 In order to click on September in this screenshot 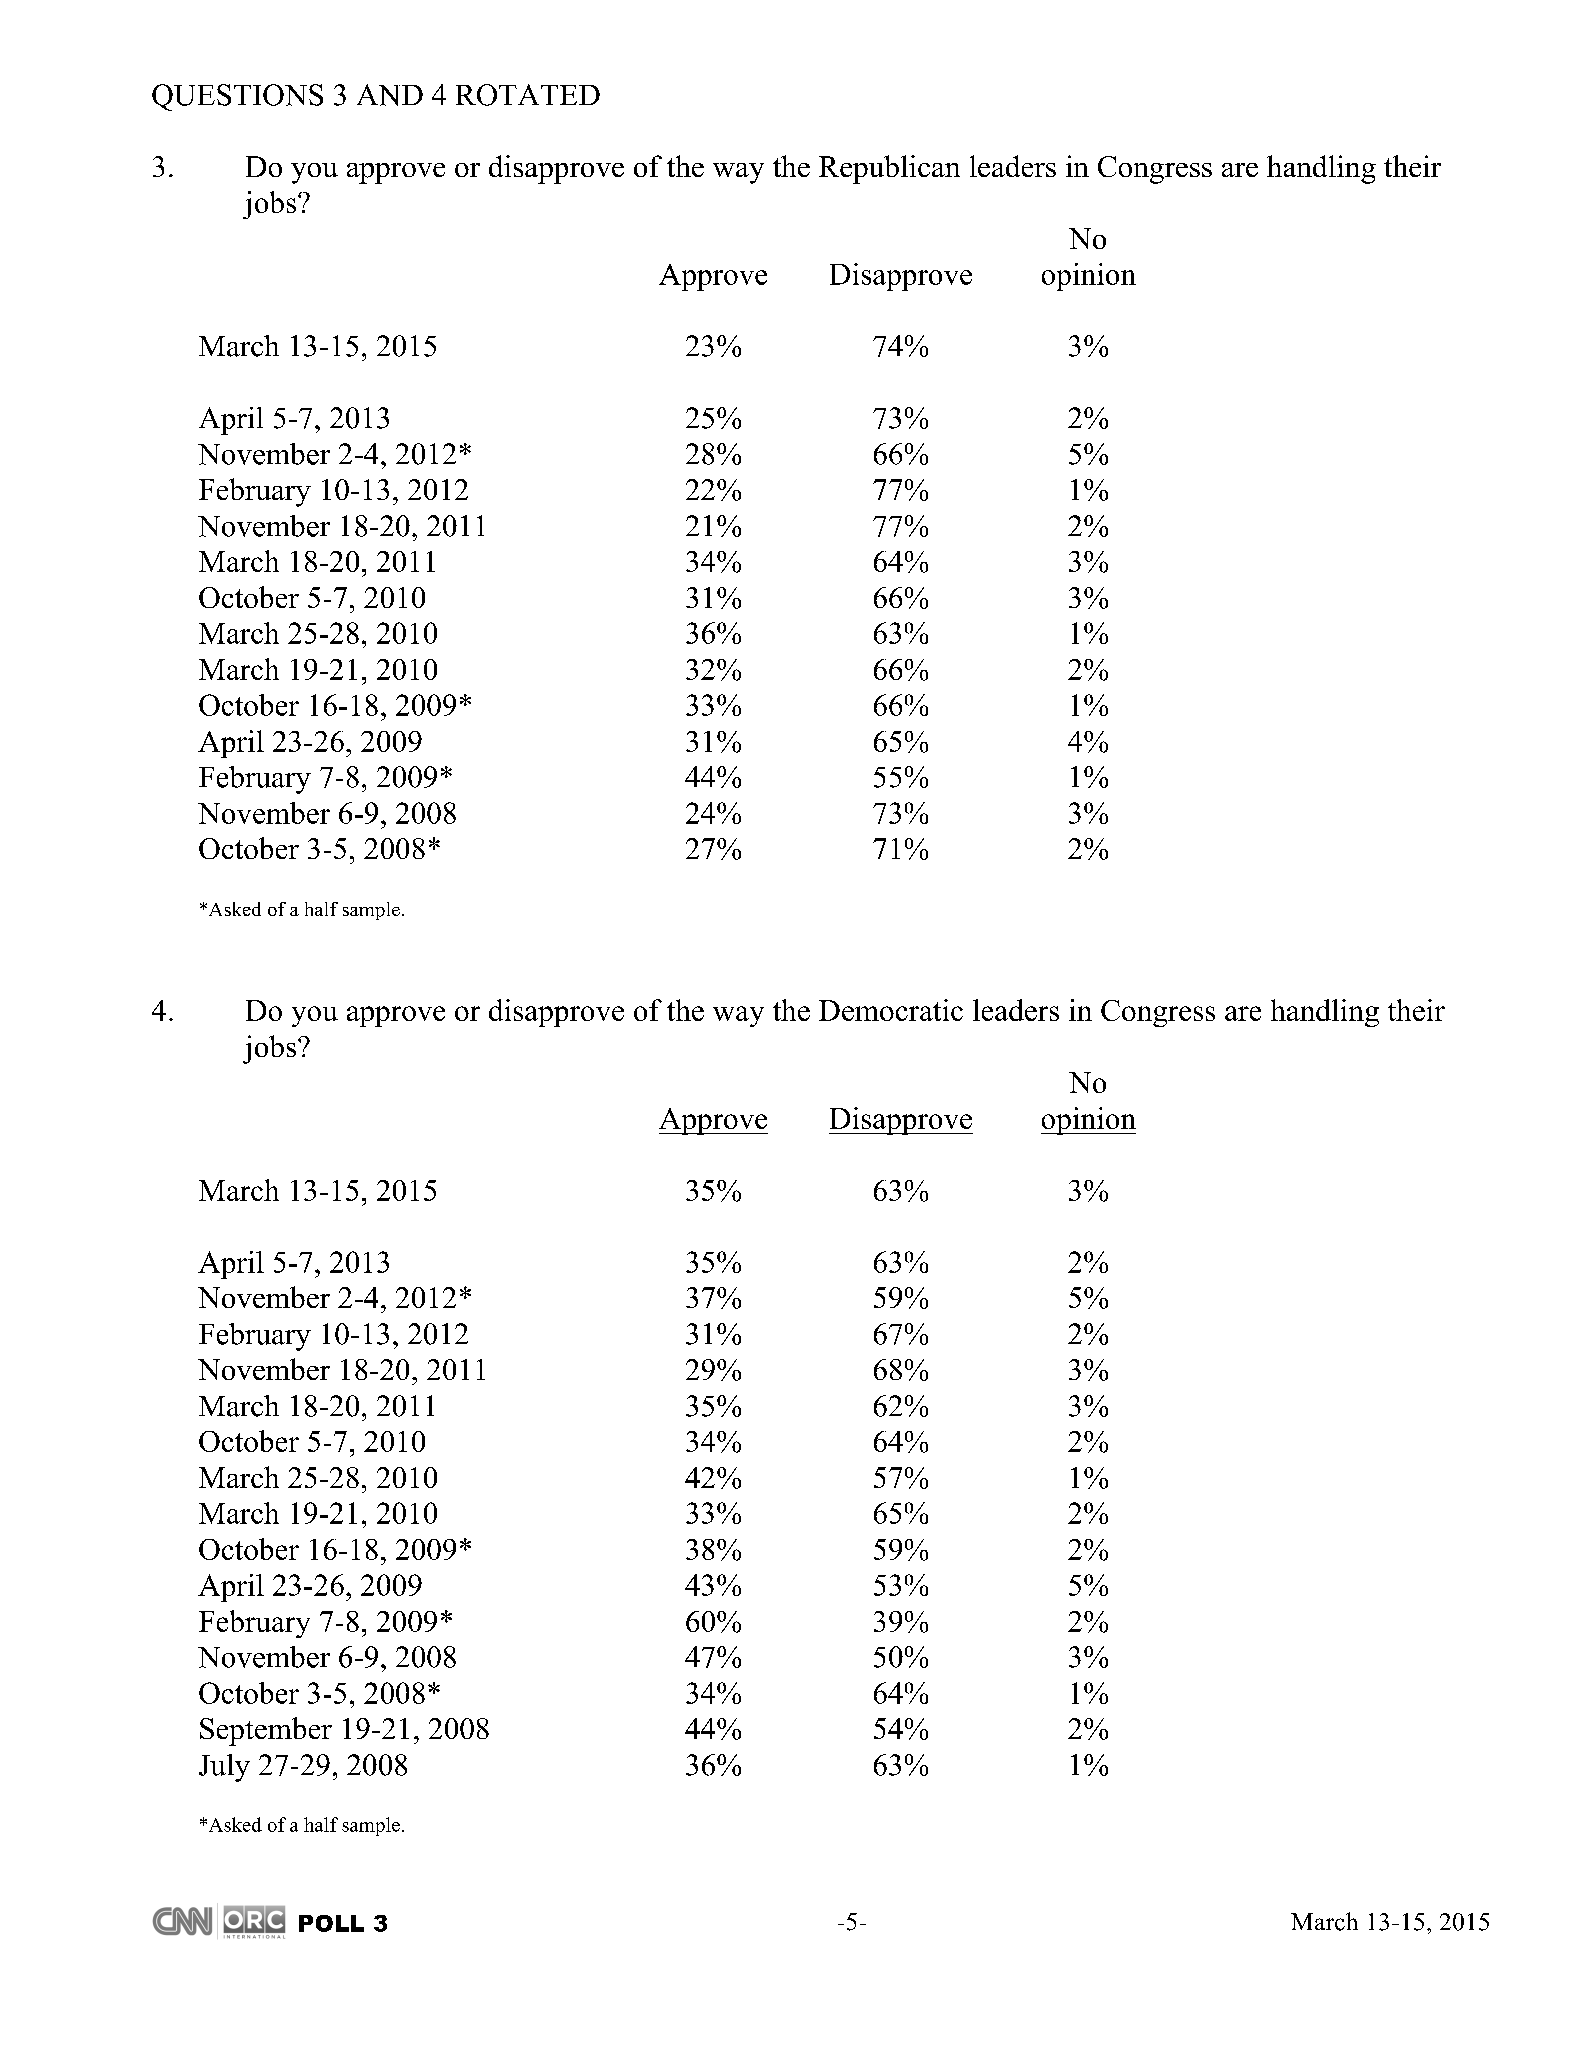, I will do `click(266, 1731)`.
